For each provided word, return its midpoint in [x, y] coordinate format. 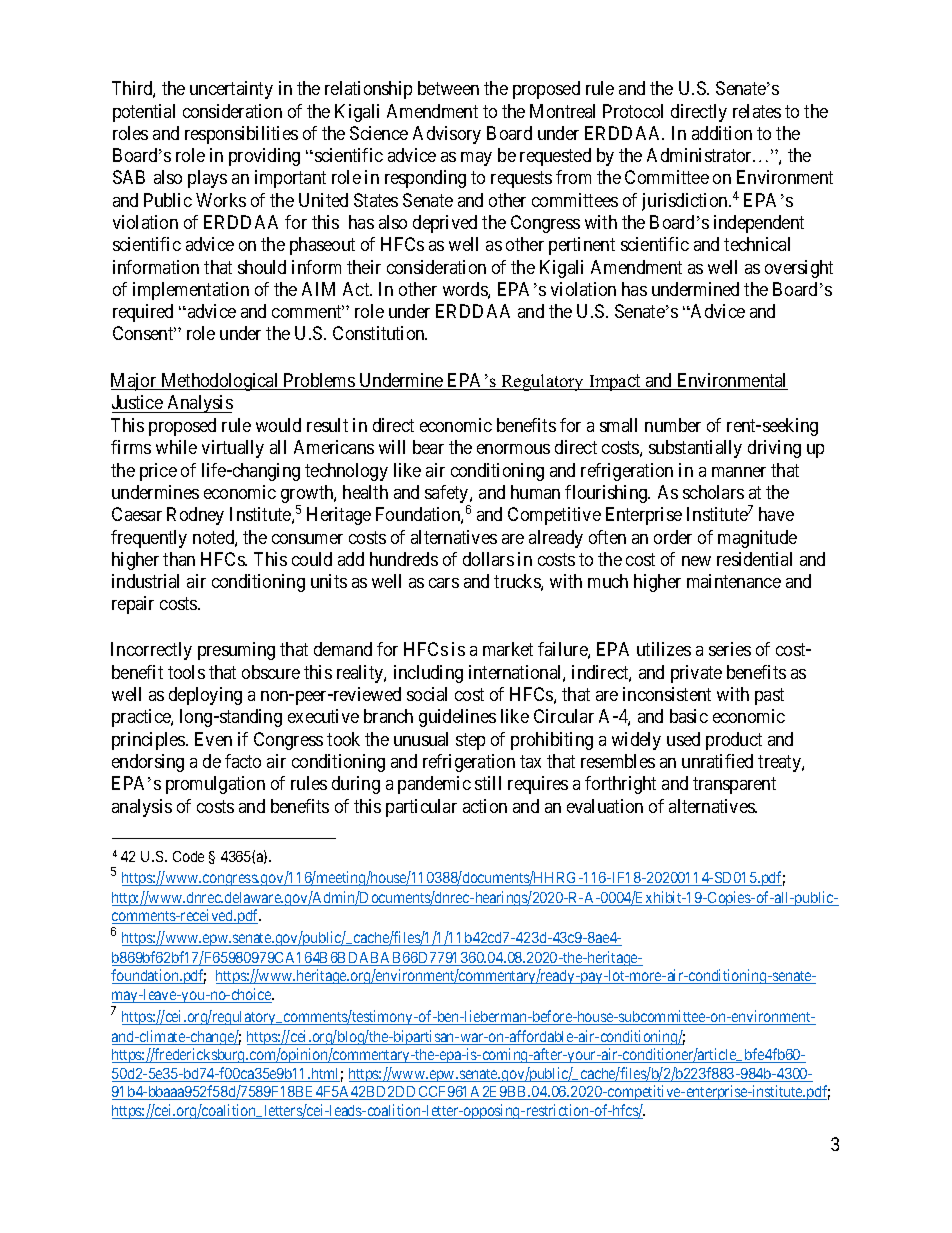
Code [188, 856]
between [448, 88]
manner [739, 472]
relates [757, 111]
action [485, 806]
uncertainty [231, 90]
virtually [233, 449]
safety [448, 495]
